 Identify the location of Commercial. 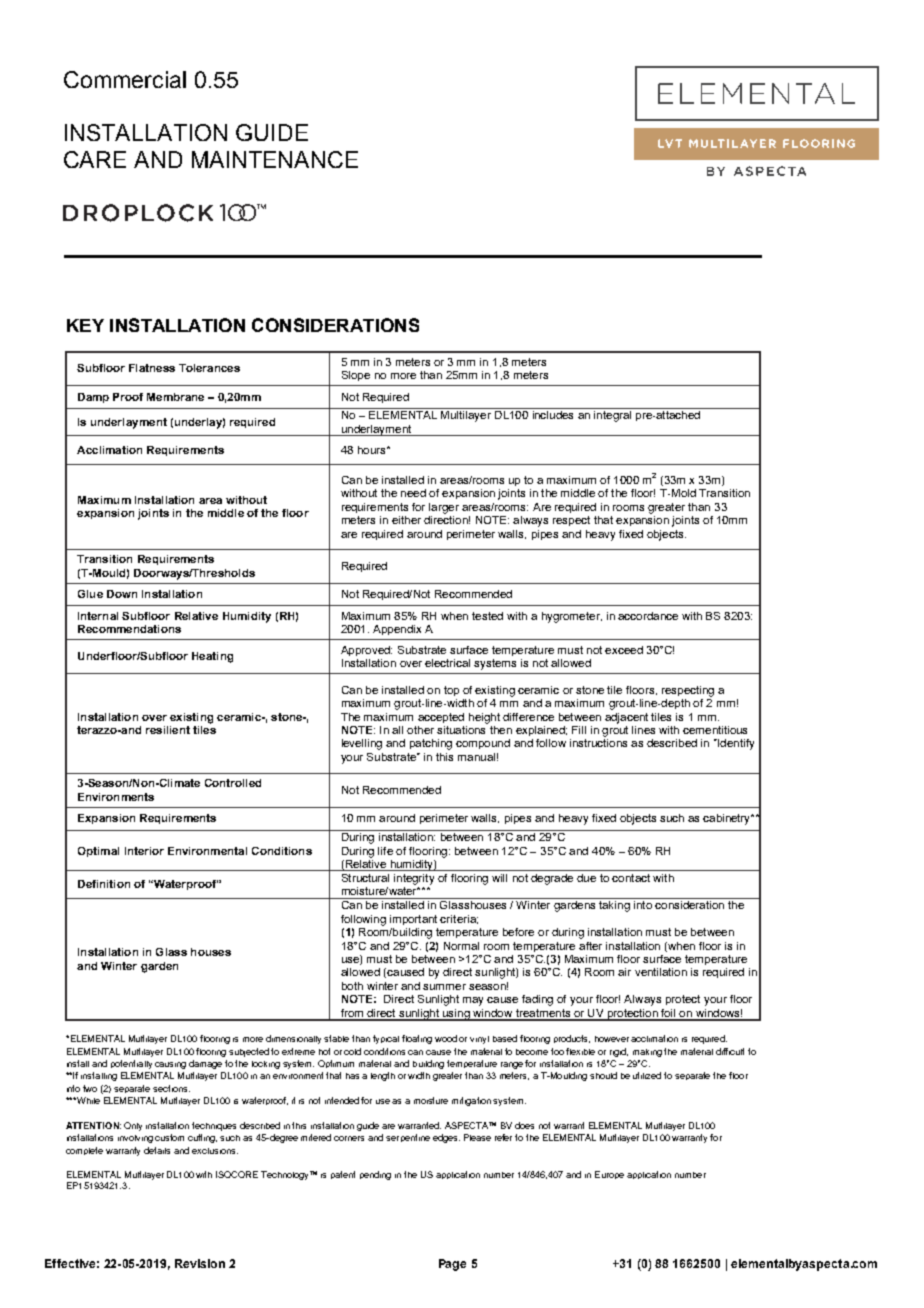
(125, 79).
